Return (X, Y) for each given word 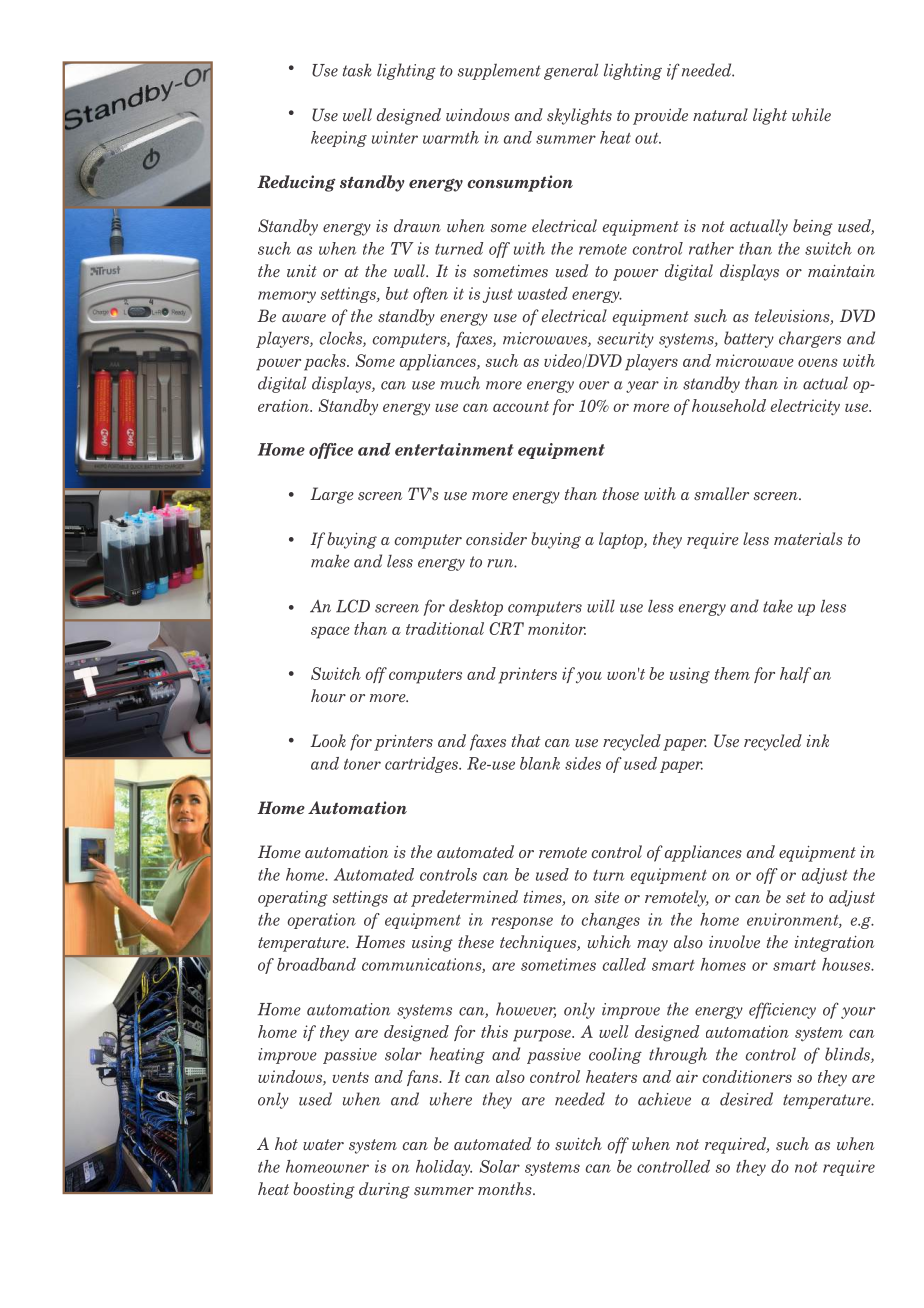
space (330, 632)
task (357, 70)
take (778, 606)
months (506, 1189)
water (323, 1145)
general (571, 72)
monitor (557, 628)
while (811, 114)
